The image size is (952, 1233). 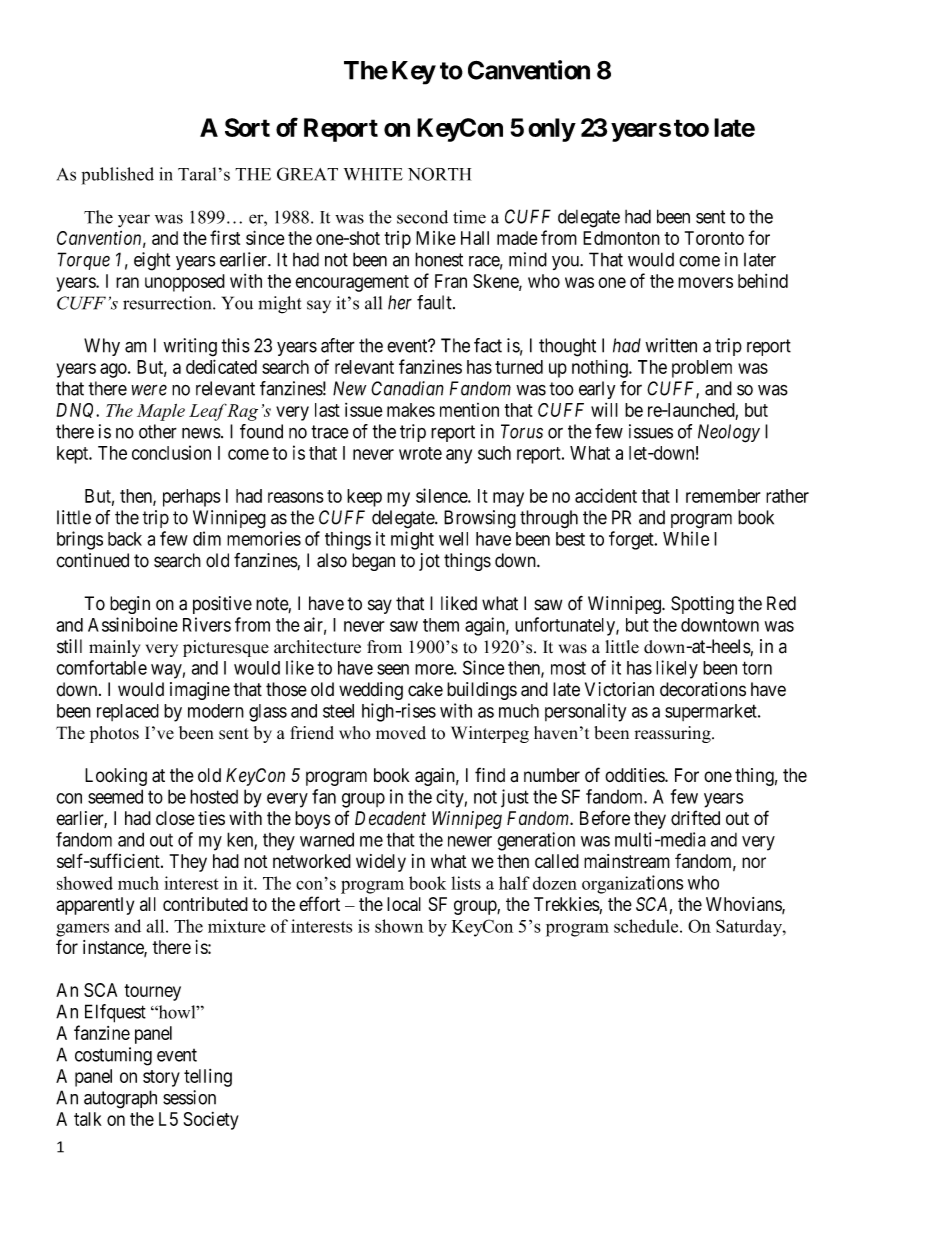 What do you see at coordinates (118, 176) in the page?
I see `published` at bounding box center [118, 176].
